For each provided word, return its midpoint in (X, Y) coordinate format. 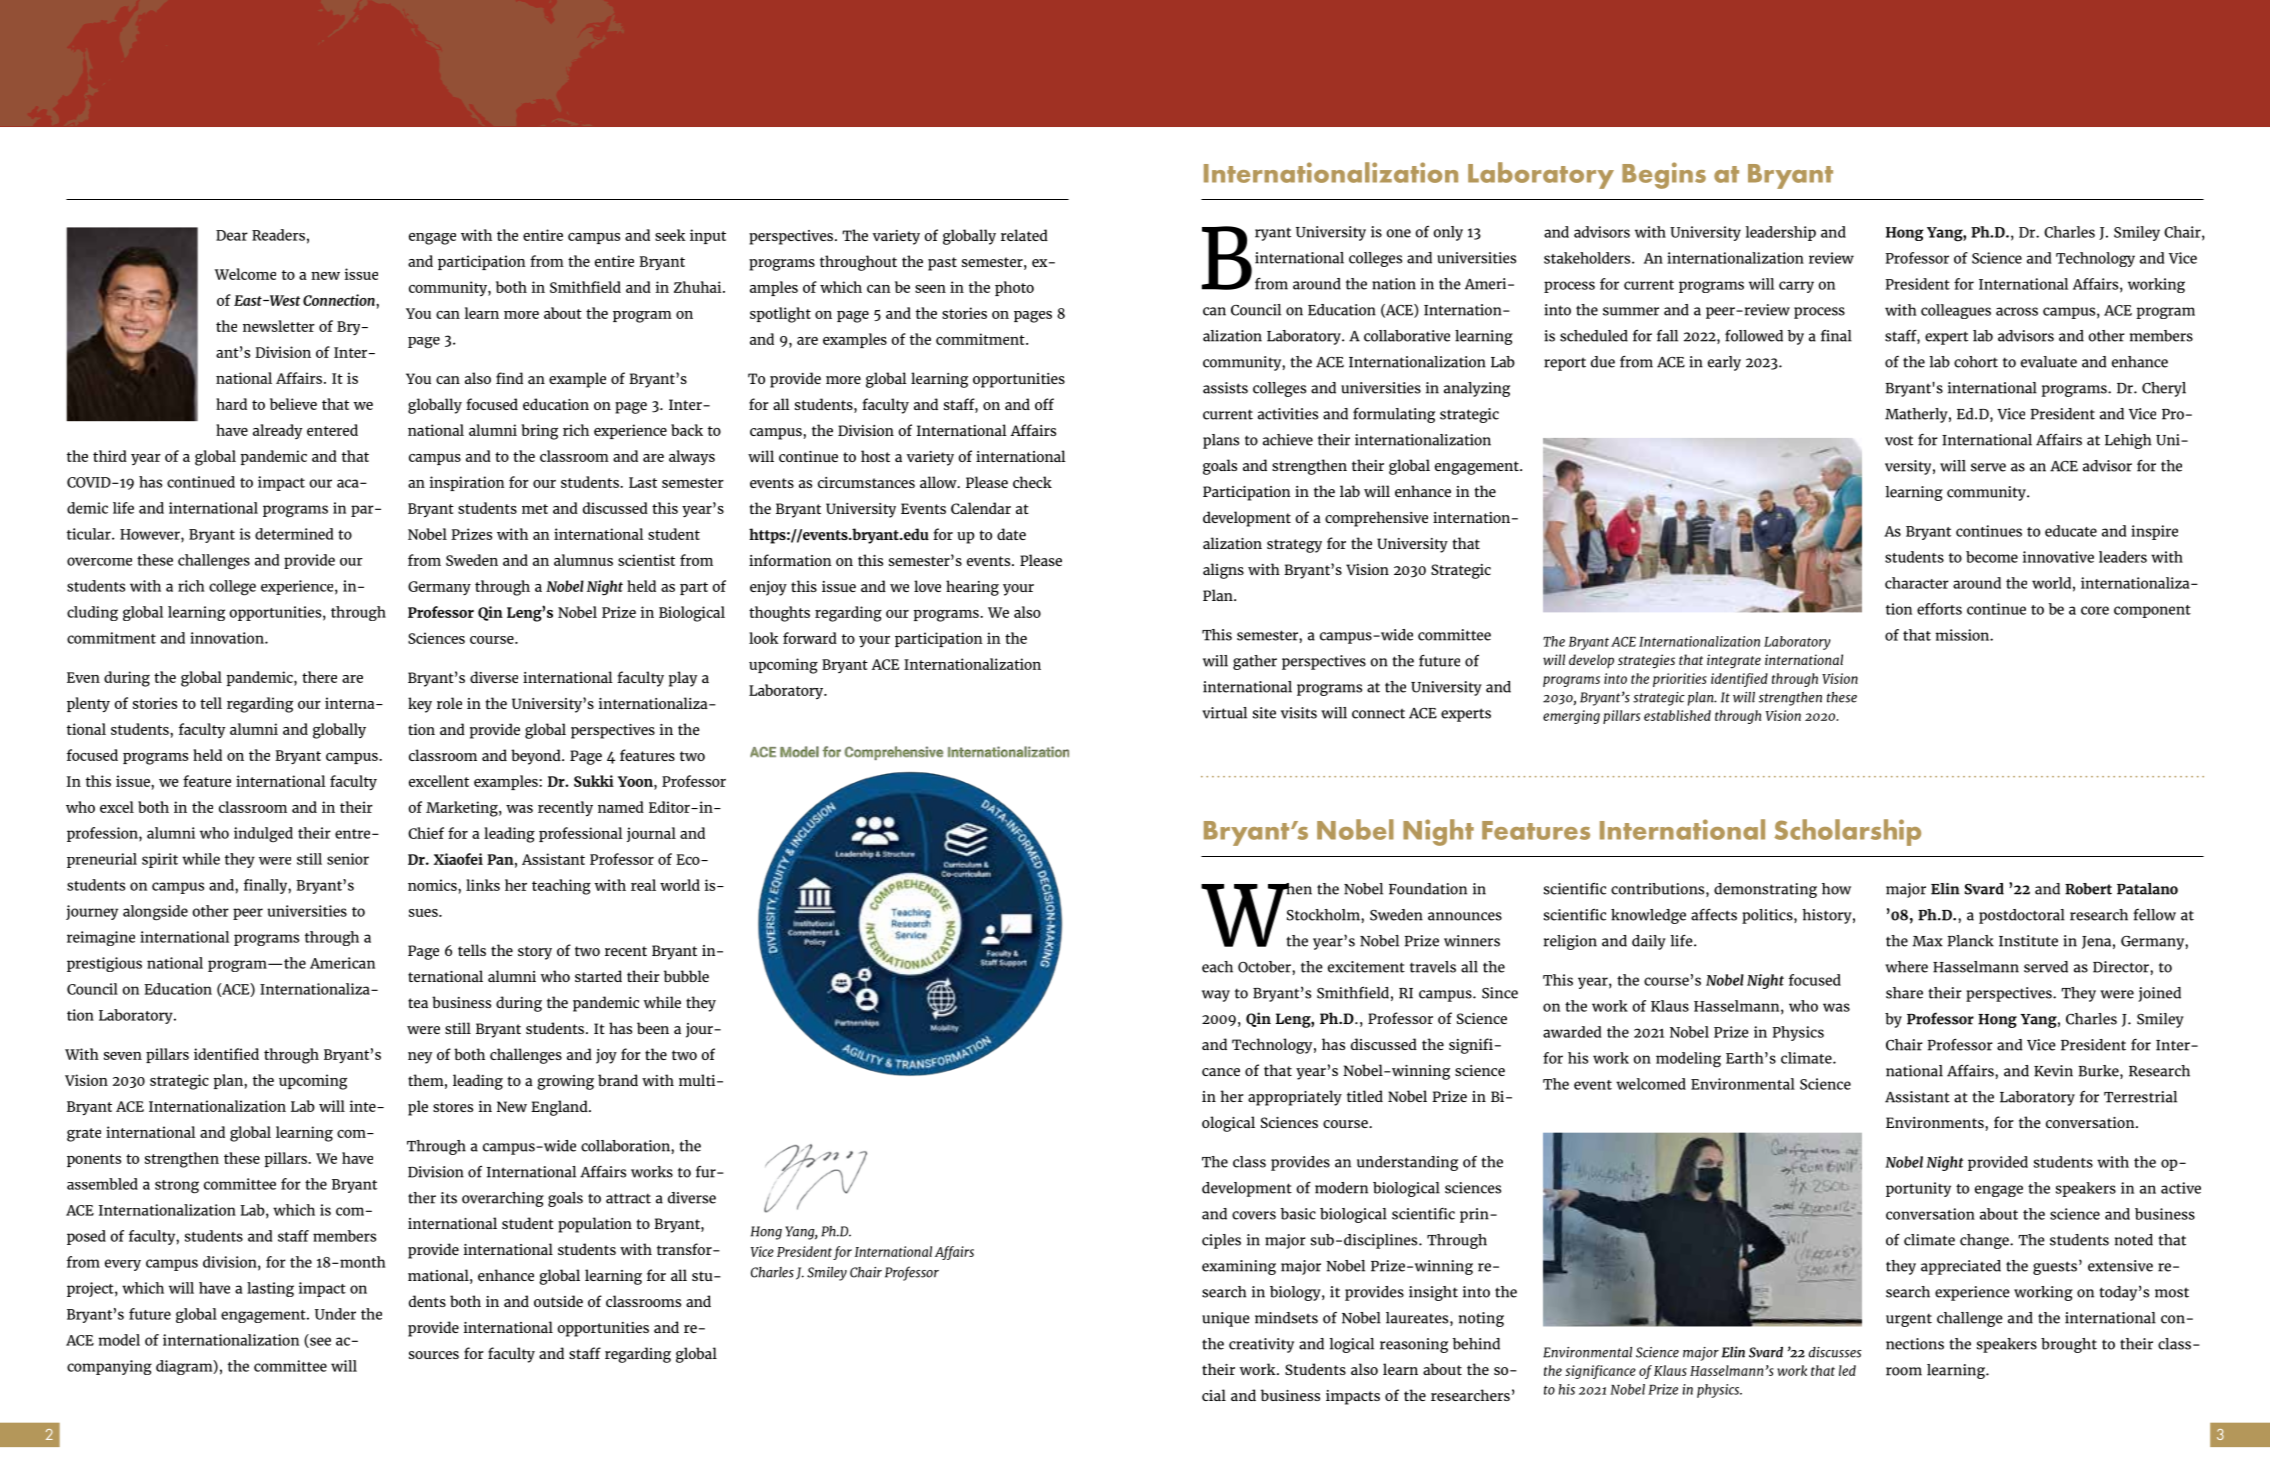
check (1032, 482)
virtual (1224, 713)
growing (565, 1082)
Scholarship (1847, 832)
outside (558, 1301)
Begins (1664, 175)
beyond (537, 757)
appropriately (1295, 1098)
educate (2071, 531)
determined (294, 534)
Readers (278, 235)
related (1024, 235)
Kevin (2053, 1071)
